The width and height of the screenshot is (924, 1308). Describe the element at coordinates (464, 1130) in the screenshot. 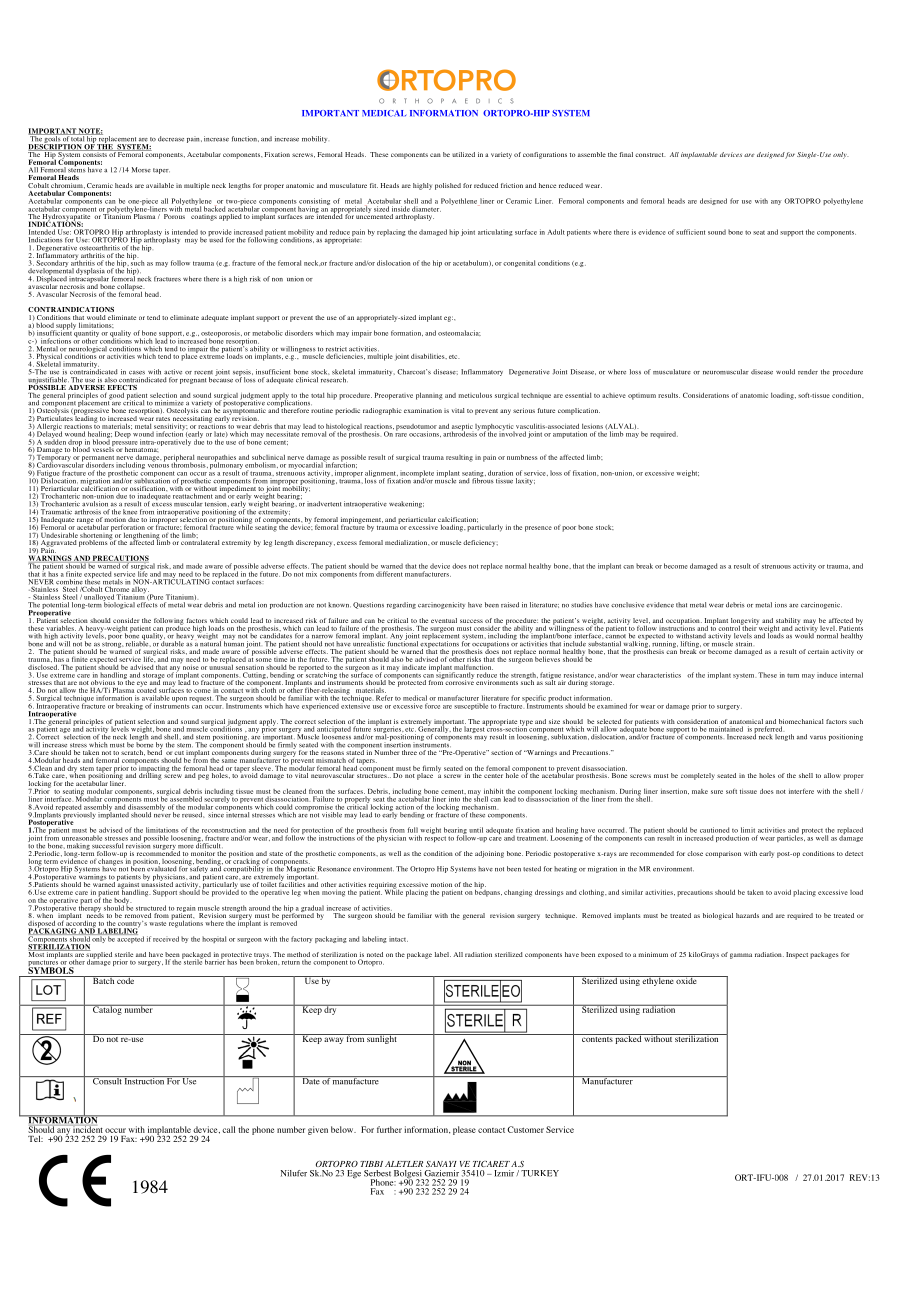

I see `please` at that location.
